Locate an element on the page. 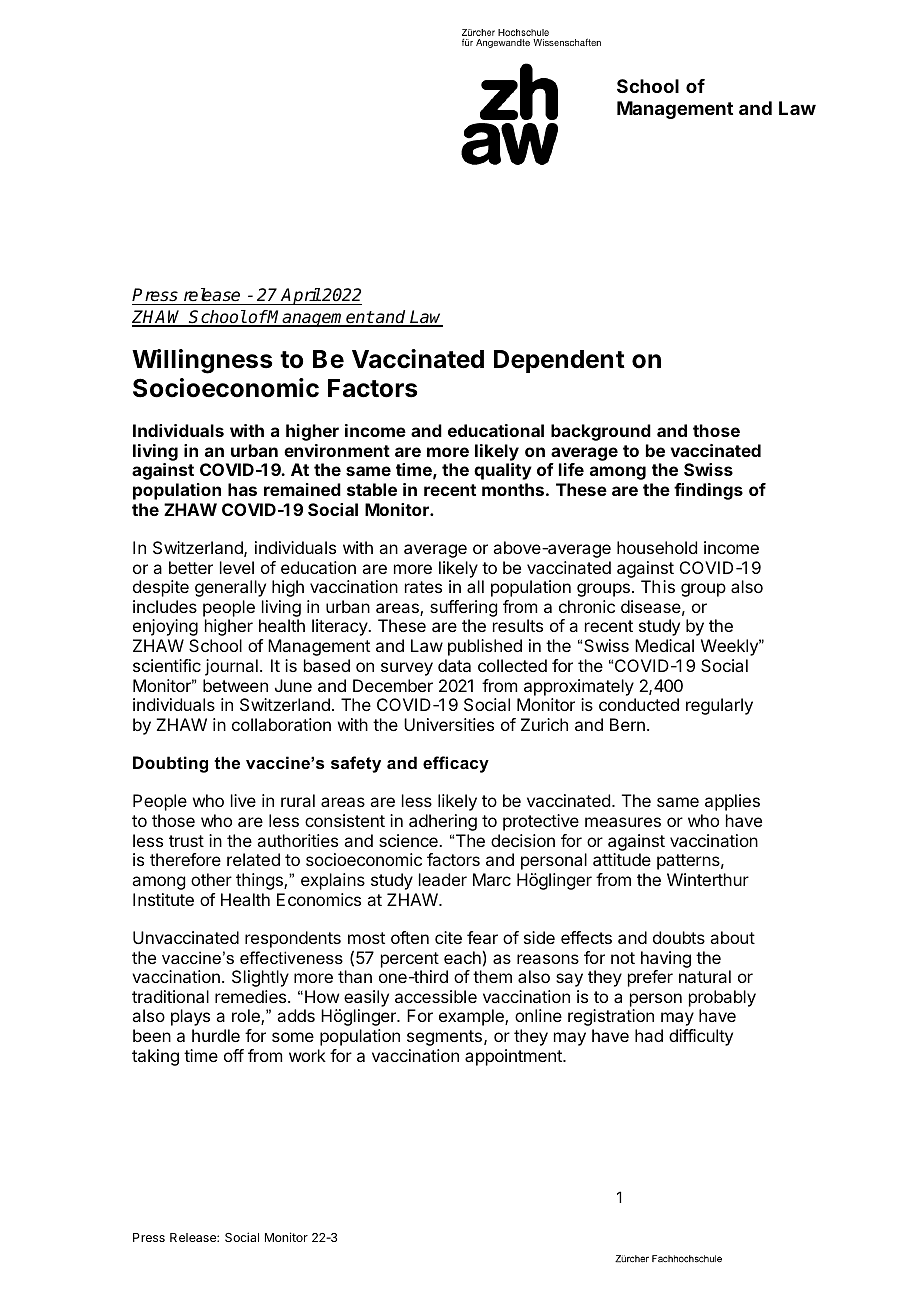 The width and height of the page is (924, 1308). measures is located at coordinates (623, 822).
